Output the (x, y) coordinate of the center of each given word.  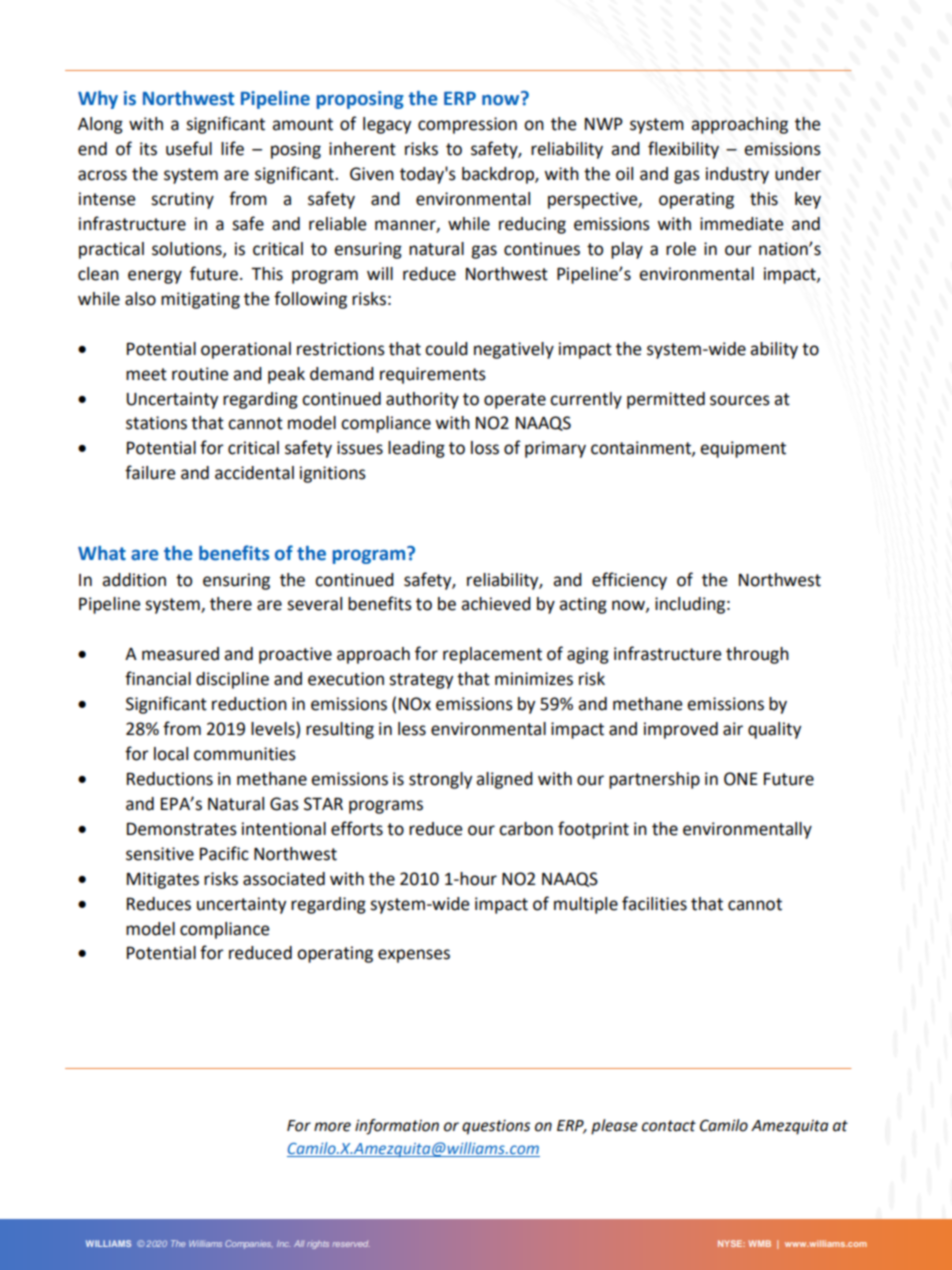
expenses (414, 956)
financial (158, 678)
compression (467, 125)
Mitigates (163, 880)
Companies (249, 1244)
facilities (654, 903)
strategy (421, 681)
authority (422, 400)
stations (156, 423)
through (757, 655)
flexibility (683, 150)
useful (189, 148)
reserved (351, 1244)
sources (740, 400)
